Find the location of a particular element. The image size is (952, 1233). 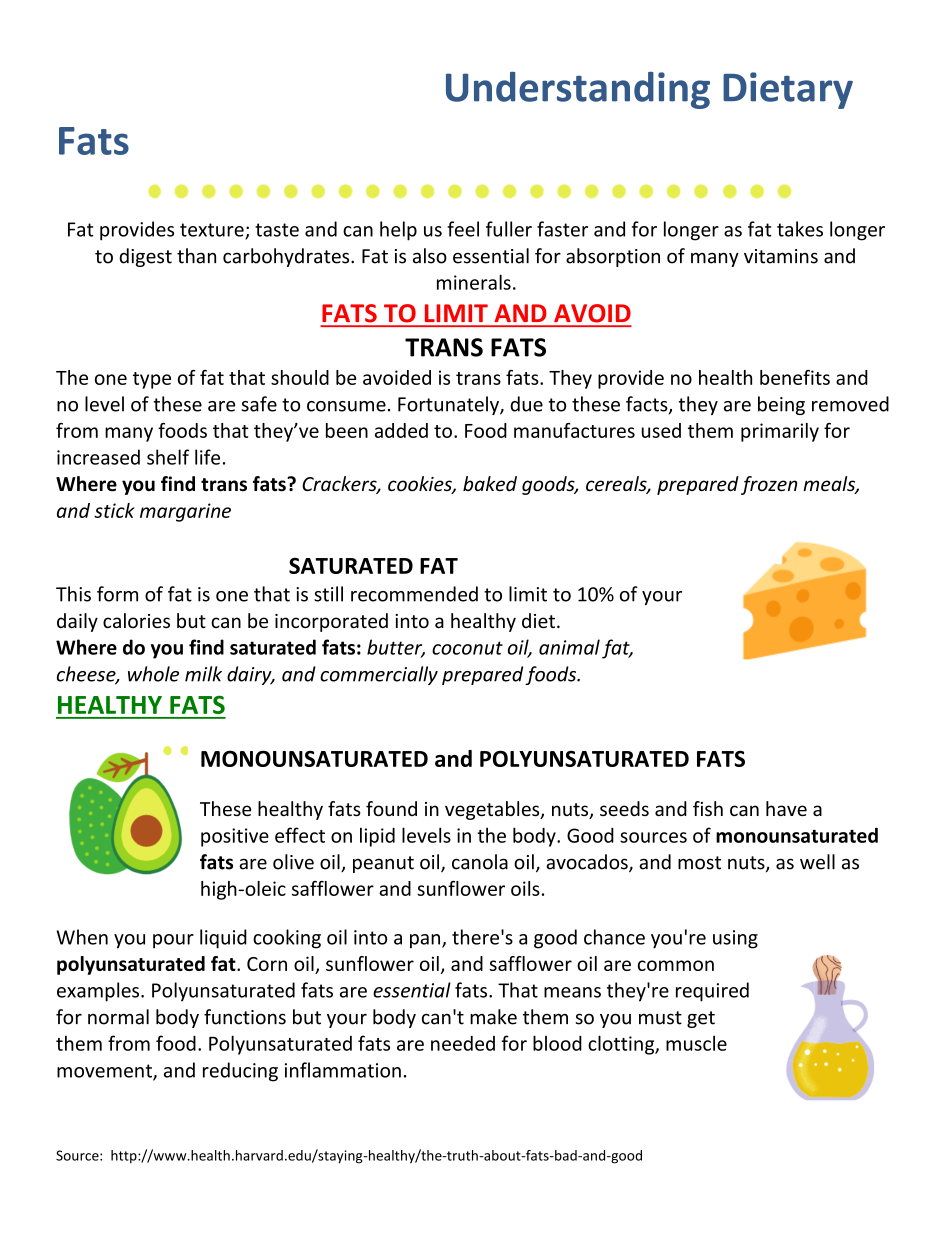

primarily is located at coordinates (780, 432).
